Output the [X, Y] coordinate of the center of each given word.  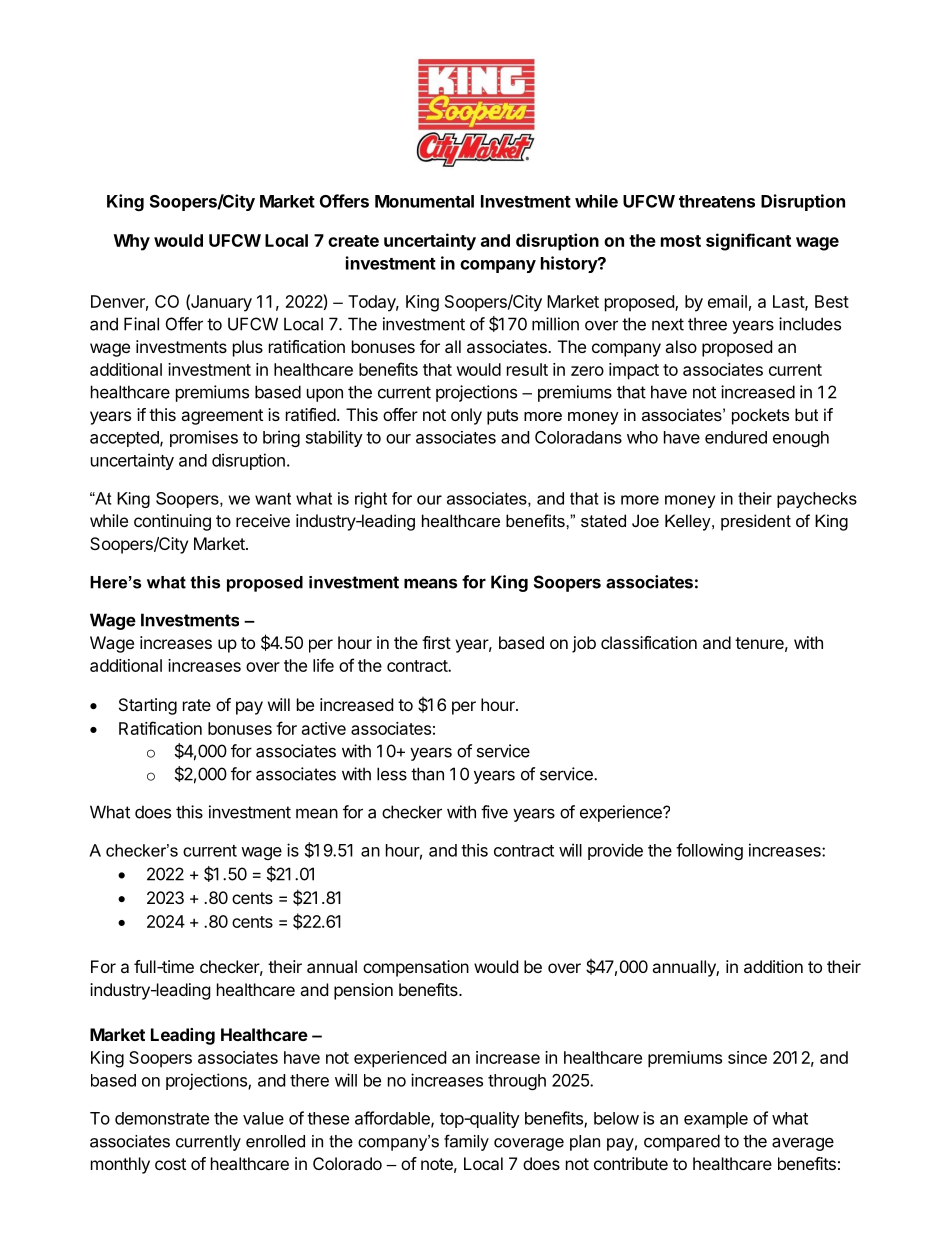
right [371, 500]
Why [132, 242]
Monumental [424, 201]
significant [748, 242]
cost [170, 1164]
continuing [172, 522]
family [466, 1142]
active [324, 728]
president [756, 522]
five [494, 812]
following [709, 851]
